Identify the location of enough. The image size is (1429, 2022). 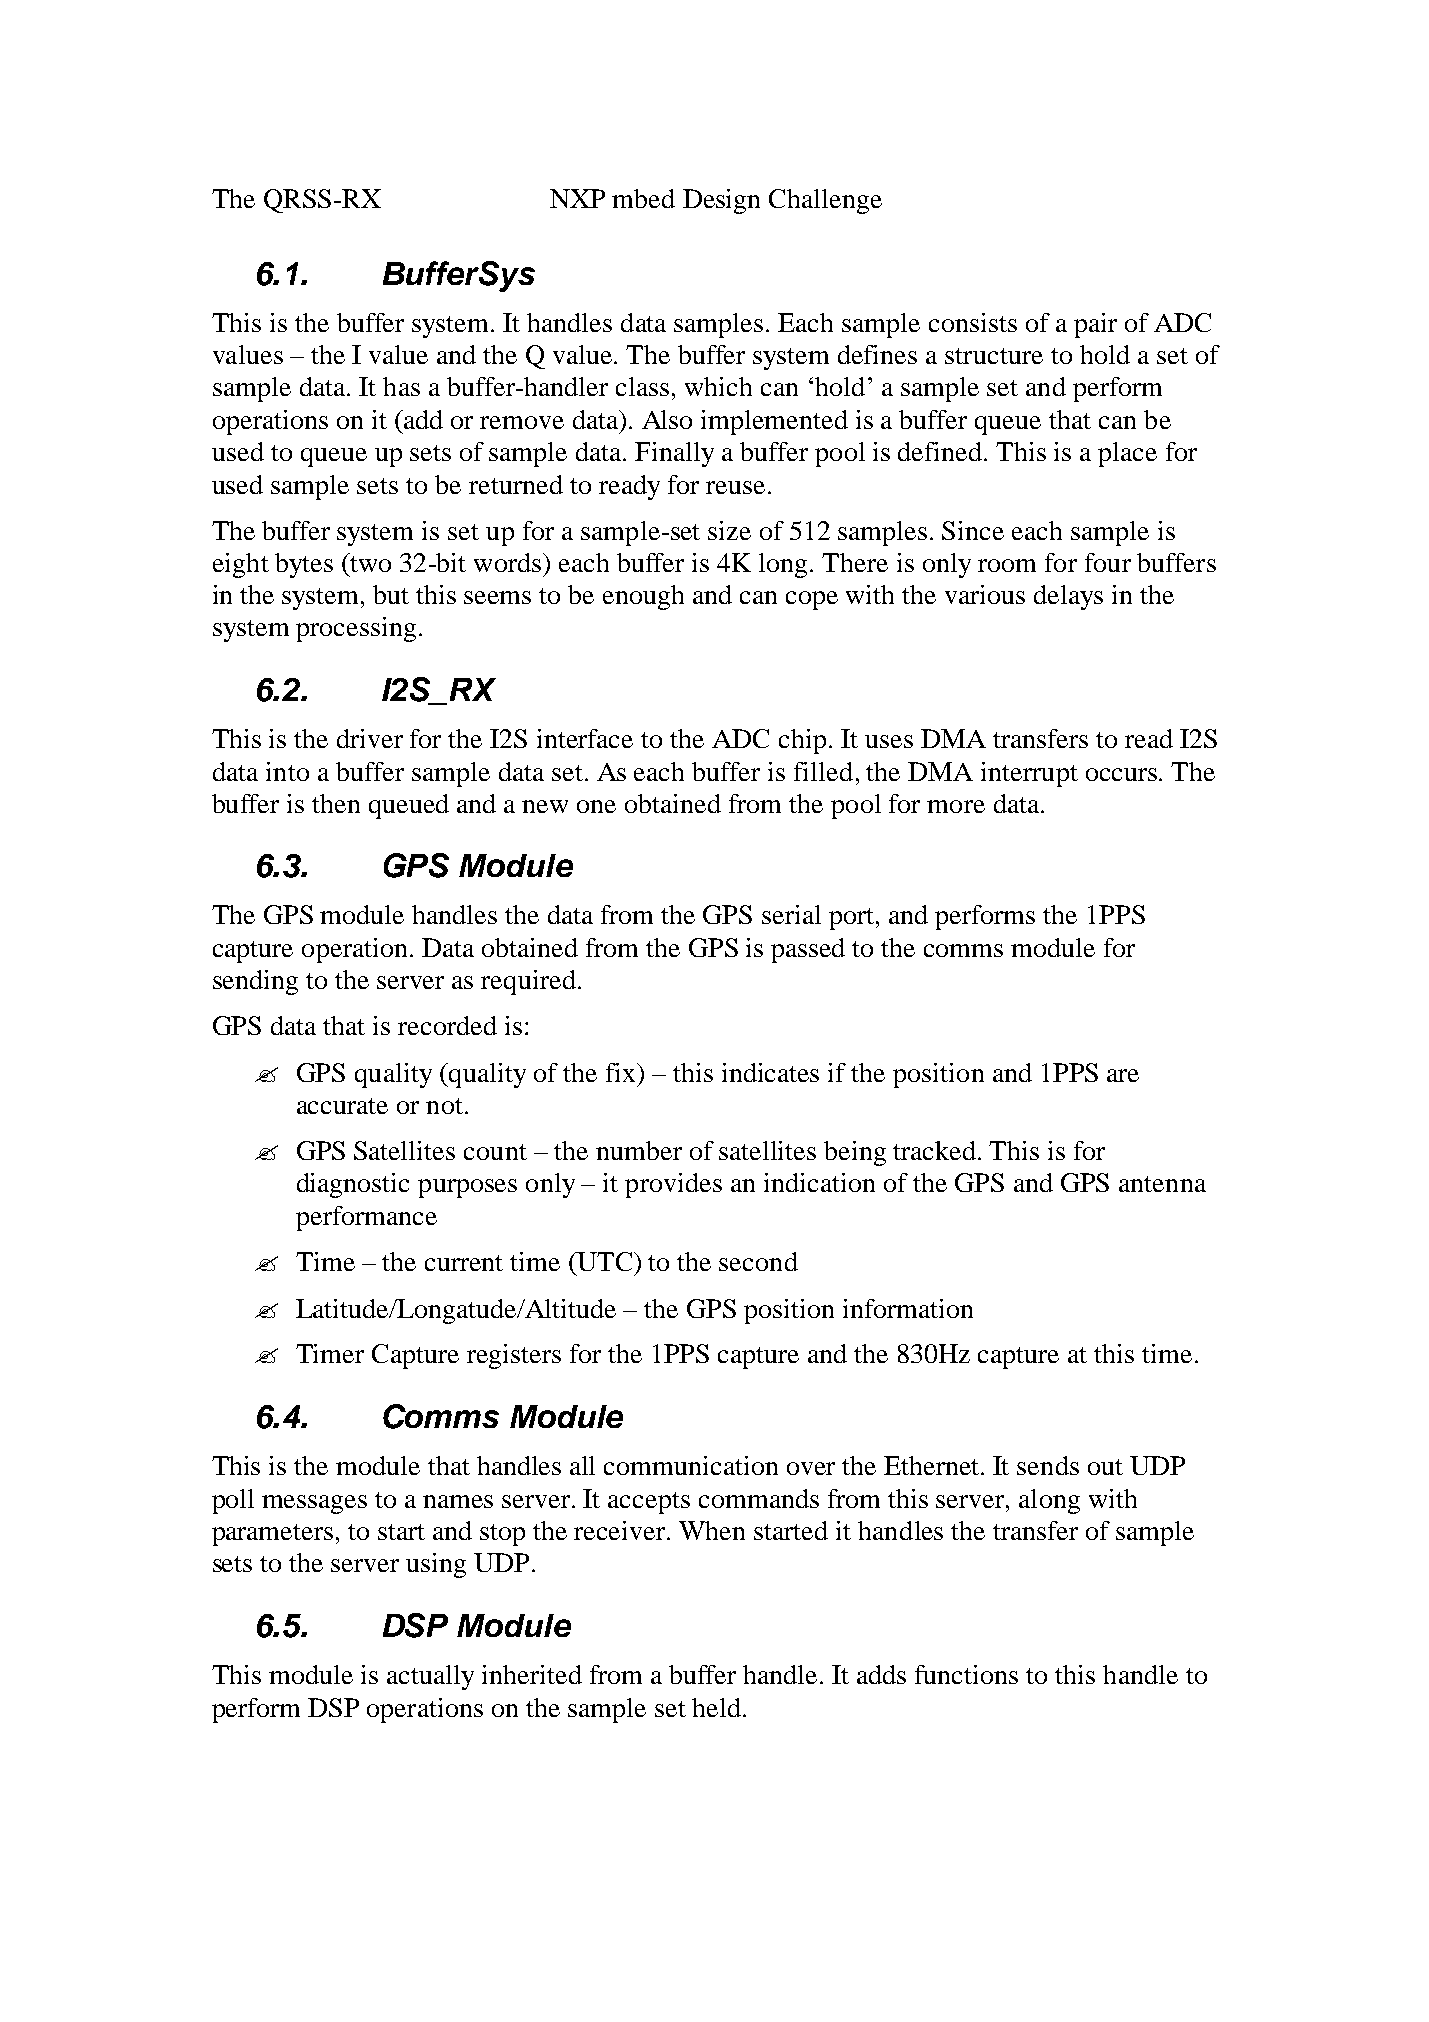
(643, 597).
